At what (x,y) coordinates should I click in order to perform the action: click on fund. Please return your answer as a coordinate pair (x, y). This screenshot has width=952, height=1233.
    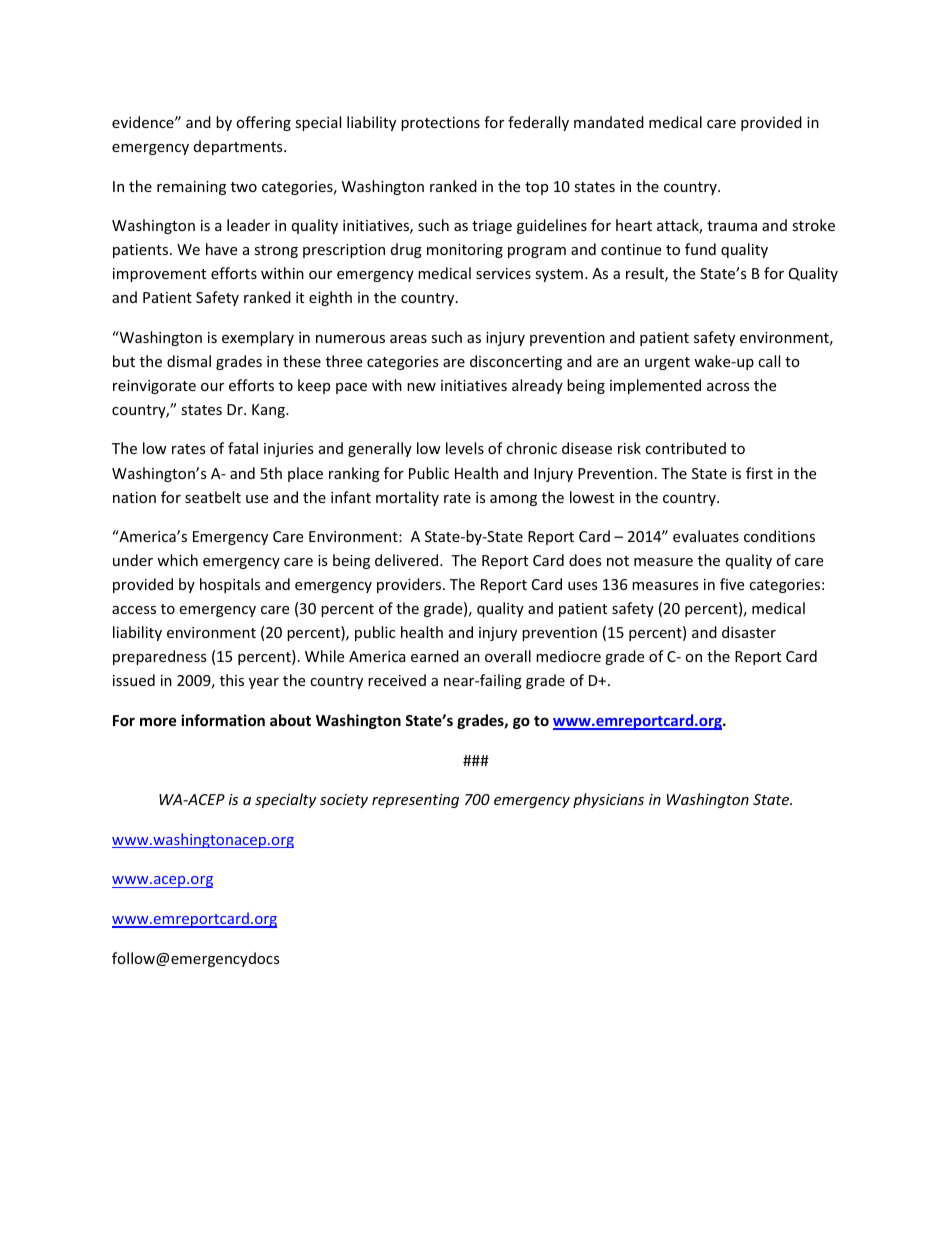
    Looking at the image, I should click on (700, 249).
